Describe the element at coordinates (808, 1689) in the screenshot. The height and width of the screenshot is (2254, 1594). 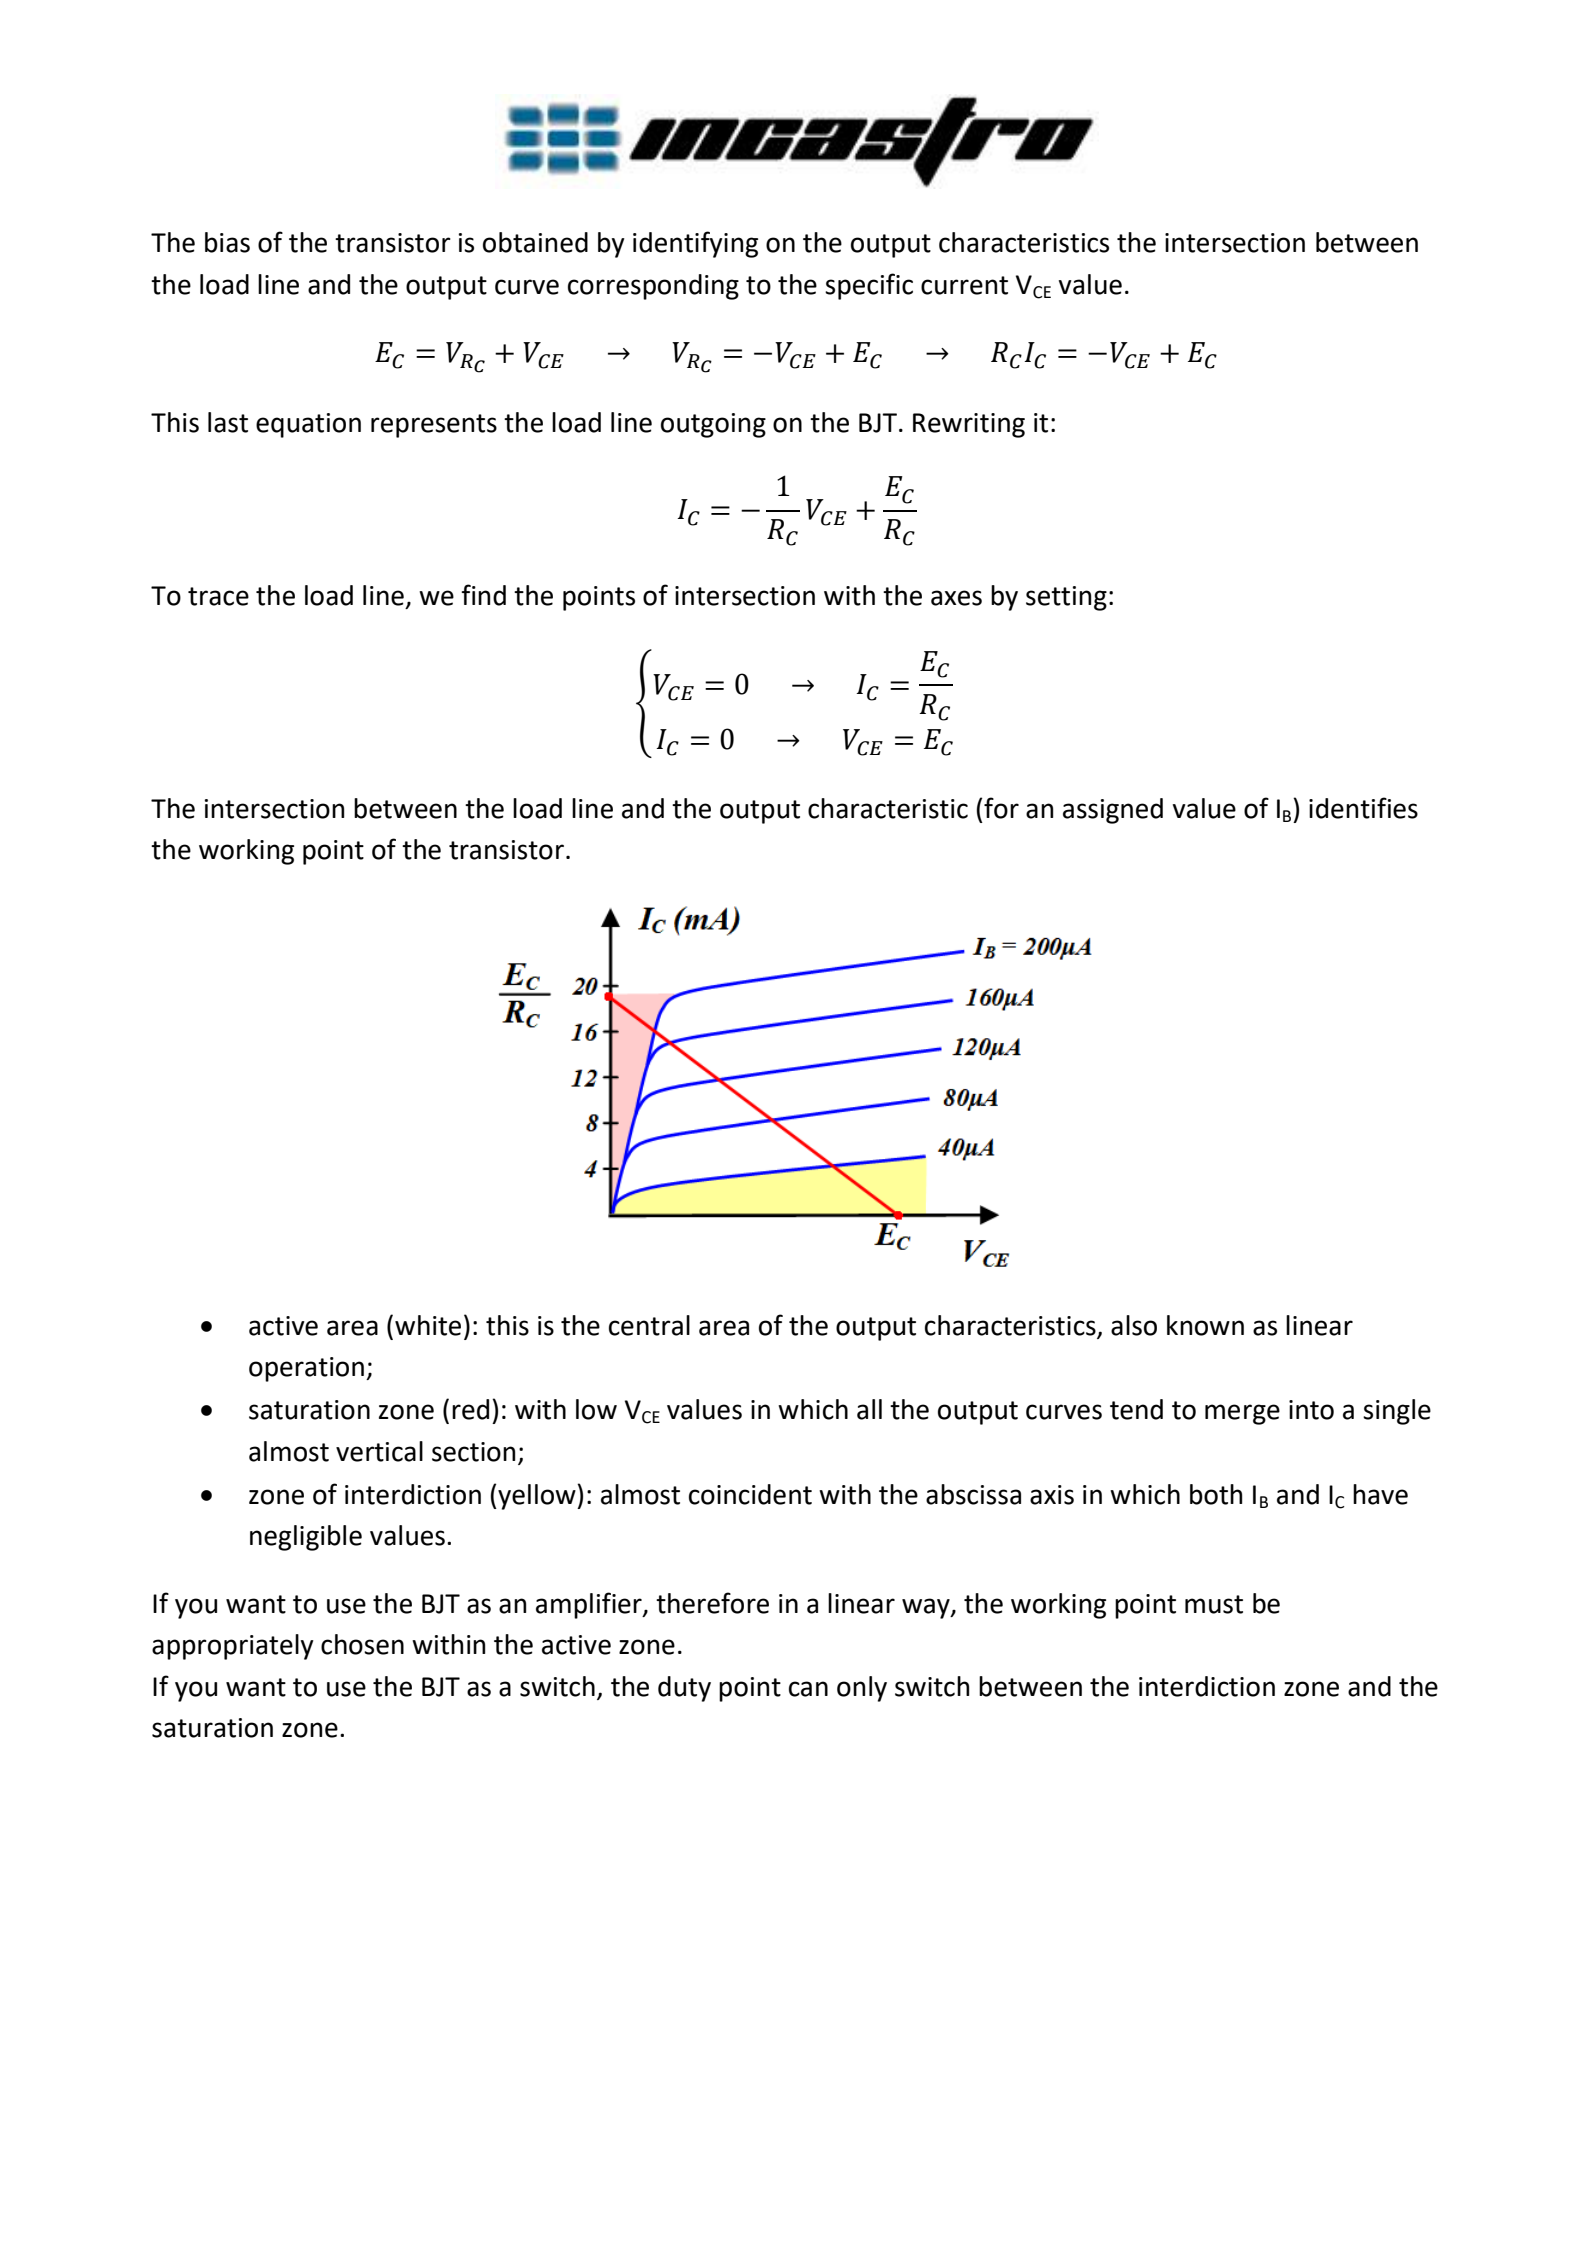
I see `can` at that location.
